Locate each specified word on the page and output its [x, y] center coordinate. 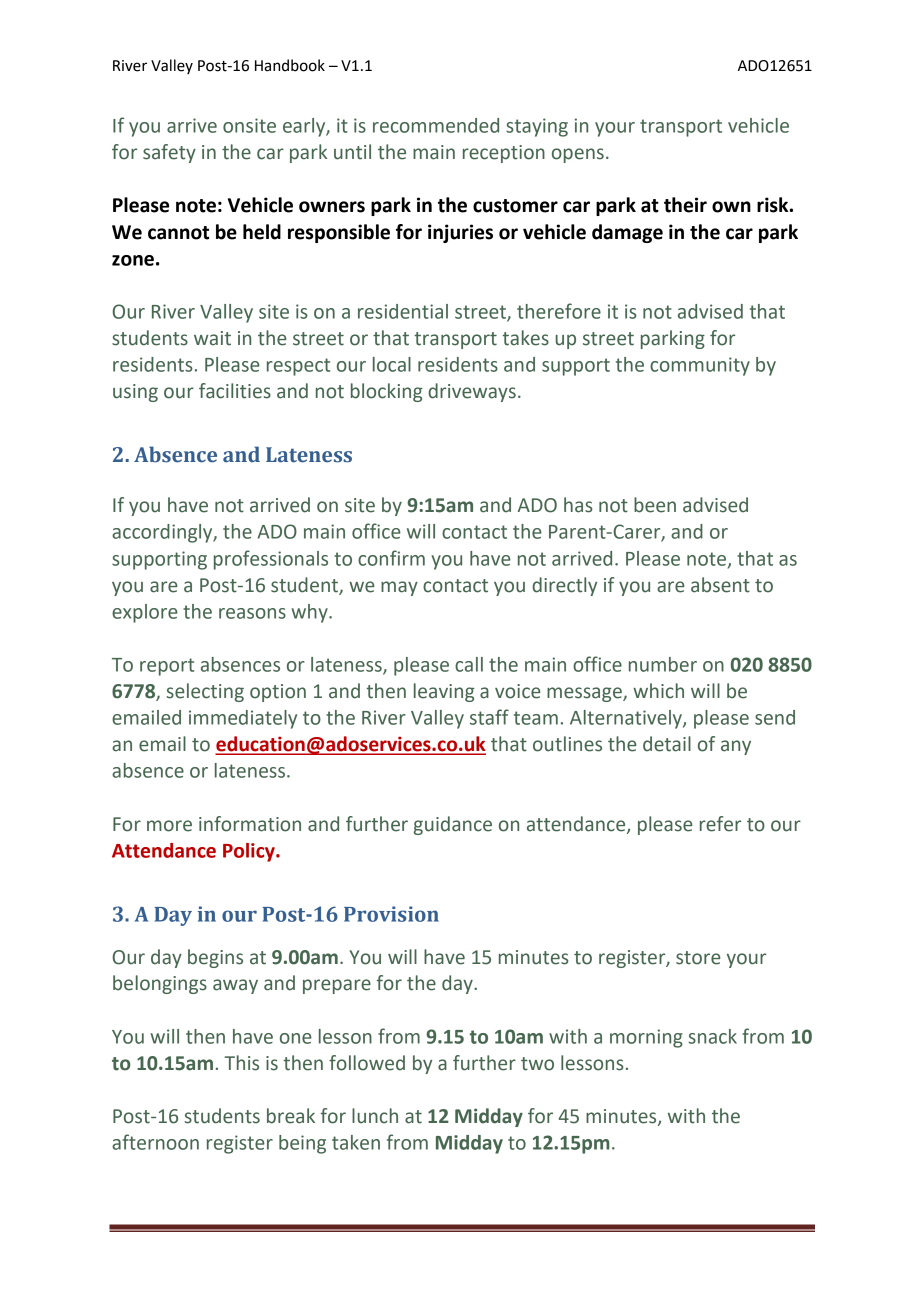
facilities [235, 391]
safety [169, 153]
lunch [375, 1116]
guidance [453, 825]
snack [713, 1036]
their [685, 205]
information [250, 824]
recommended [436, 125]
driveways [472, 392]
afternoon [155, 1142]
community [700, 366]
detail [667, 744]
